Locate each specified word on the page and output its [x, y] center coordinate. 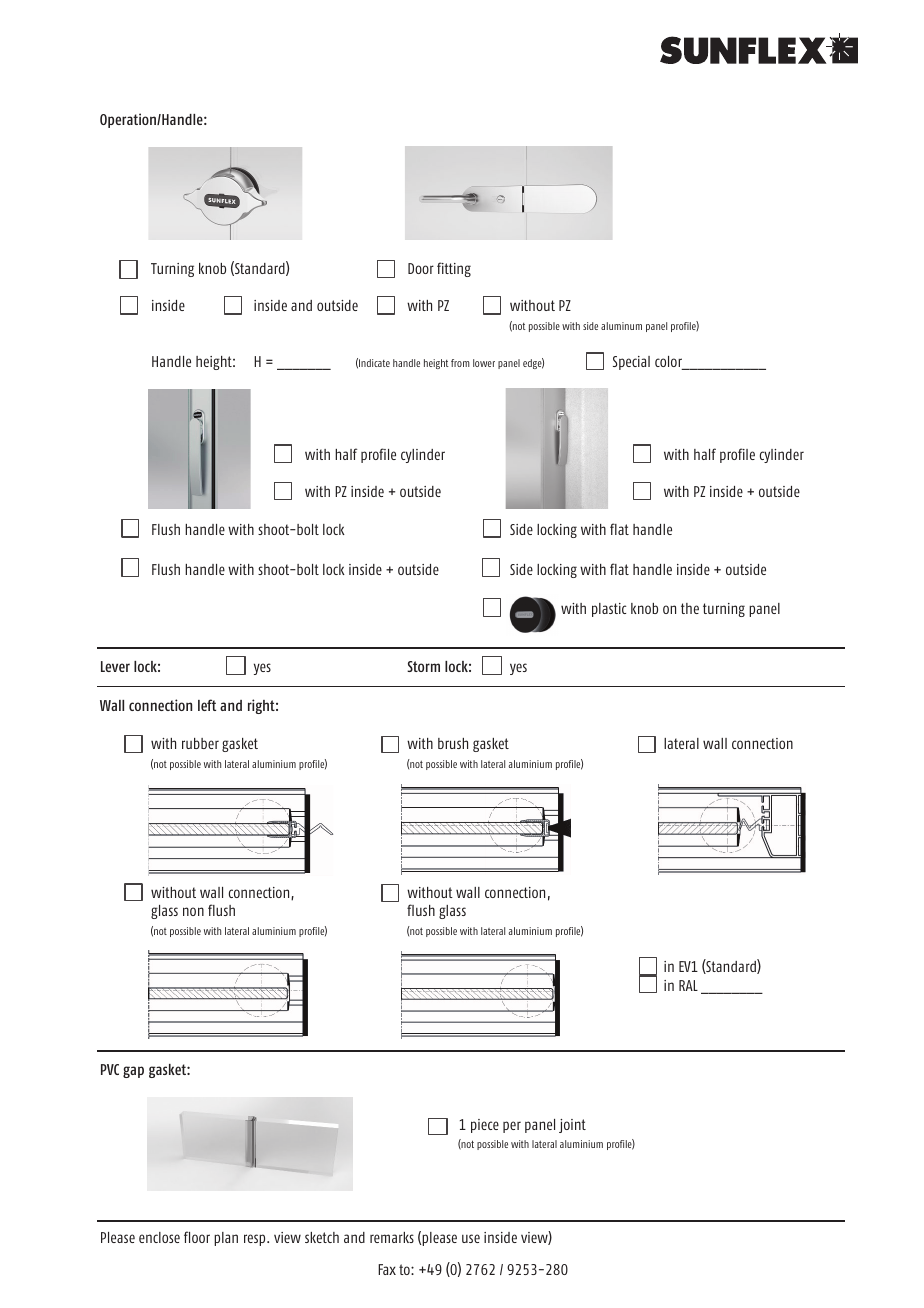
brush [453, 743]
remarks [392, 1237]
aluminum [621, 326]
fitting [454, 269]
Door [421, 268]
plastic [609, 610]
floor [197, 1237]
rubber [200, 743]
